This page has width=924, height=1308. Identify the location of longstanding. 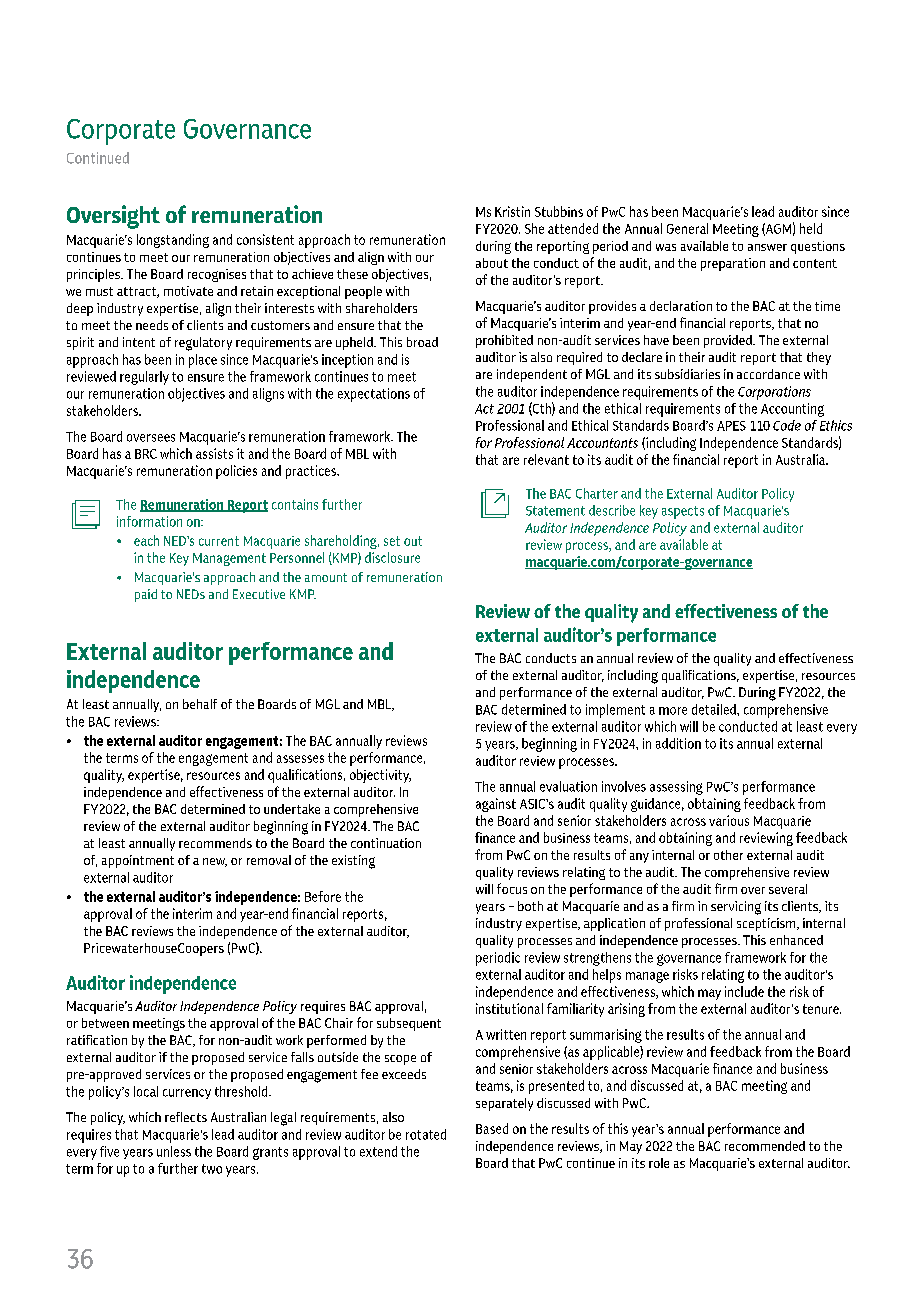
(173, 241).
